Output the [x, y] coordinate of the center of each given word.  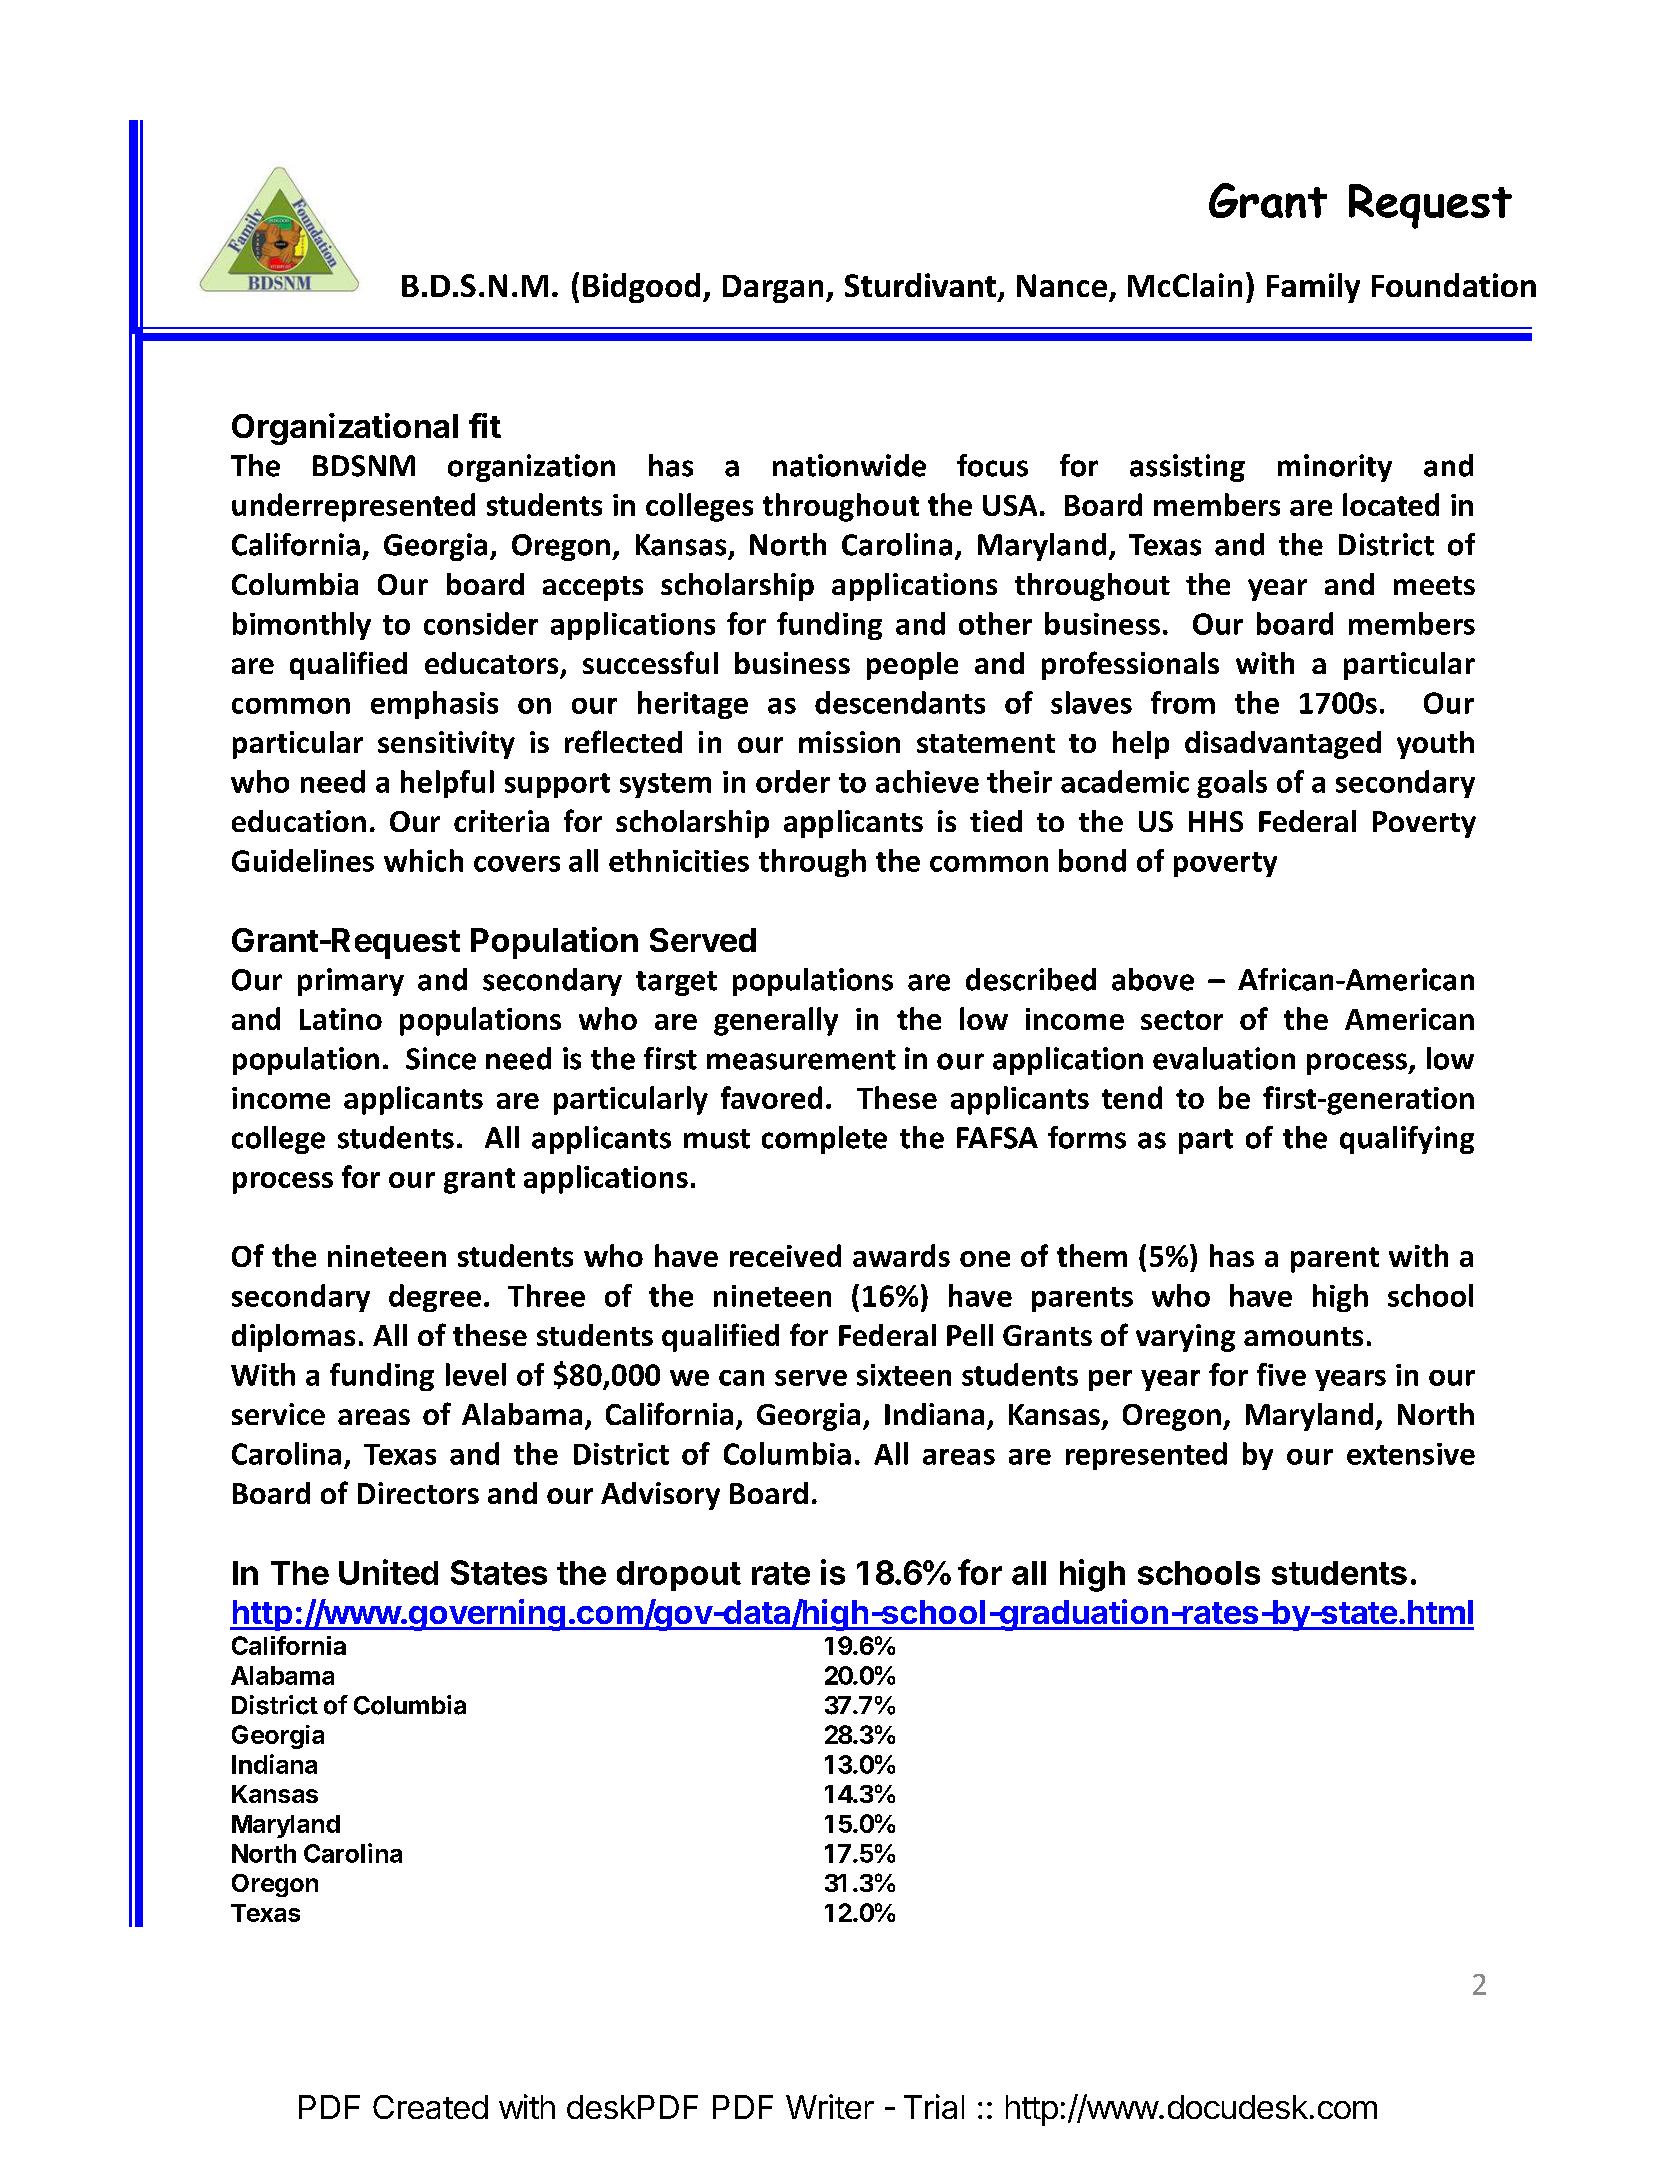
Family [1313, 288]
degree [435, 1298]
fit [485, 425]
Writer [830, 2106]
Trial [934, 2106]
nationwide [849, 465]
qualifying [1407, 1140]
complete [824, 1140]
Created [430, 2107]
